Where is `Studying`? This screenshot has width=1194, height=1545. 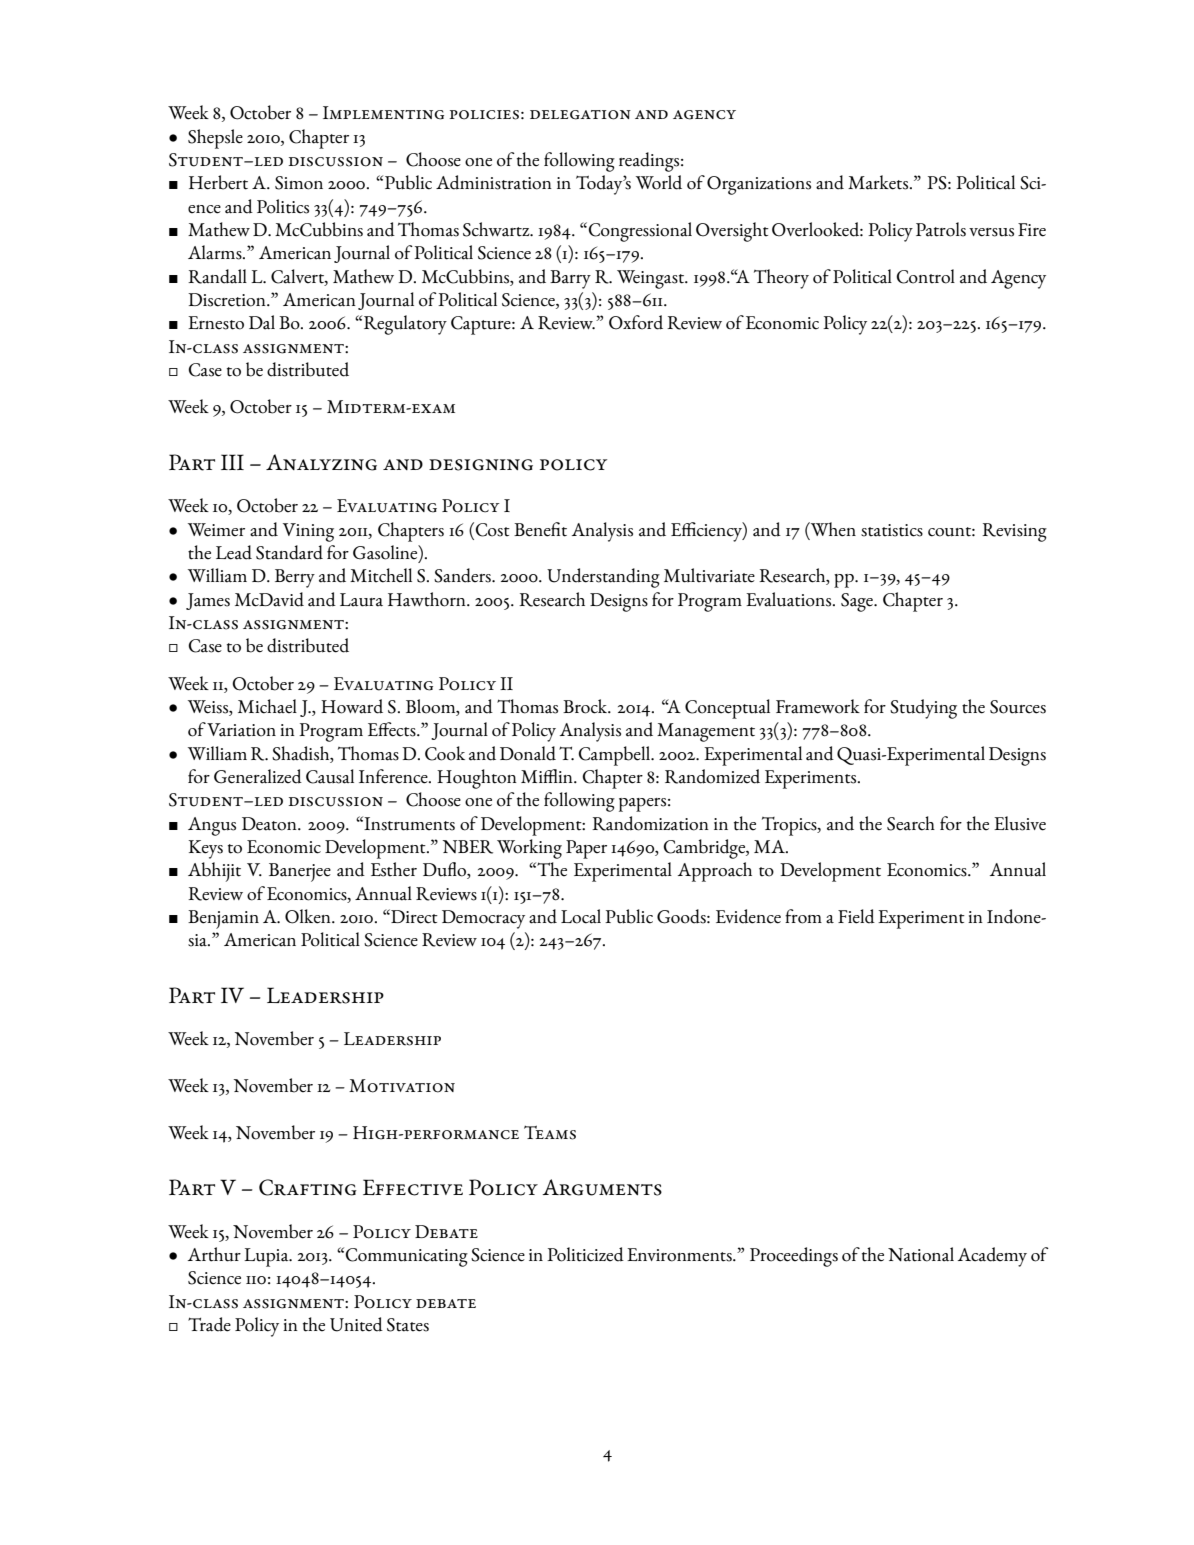
Studying is located at coordinates (923, 709).
